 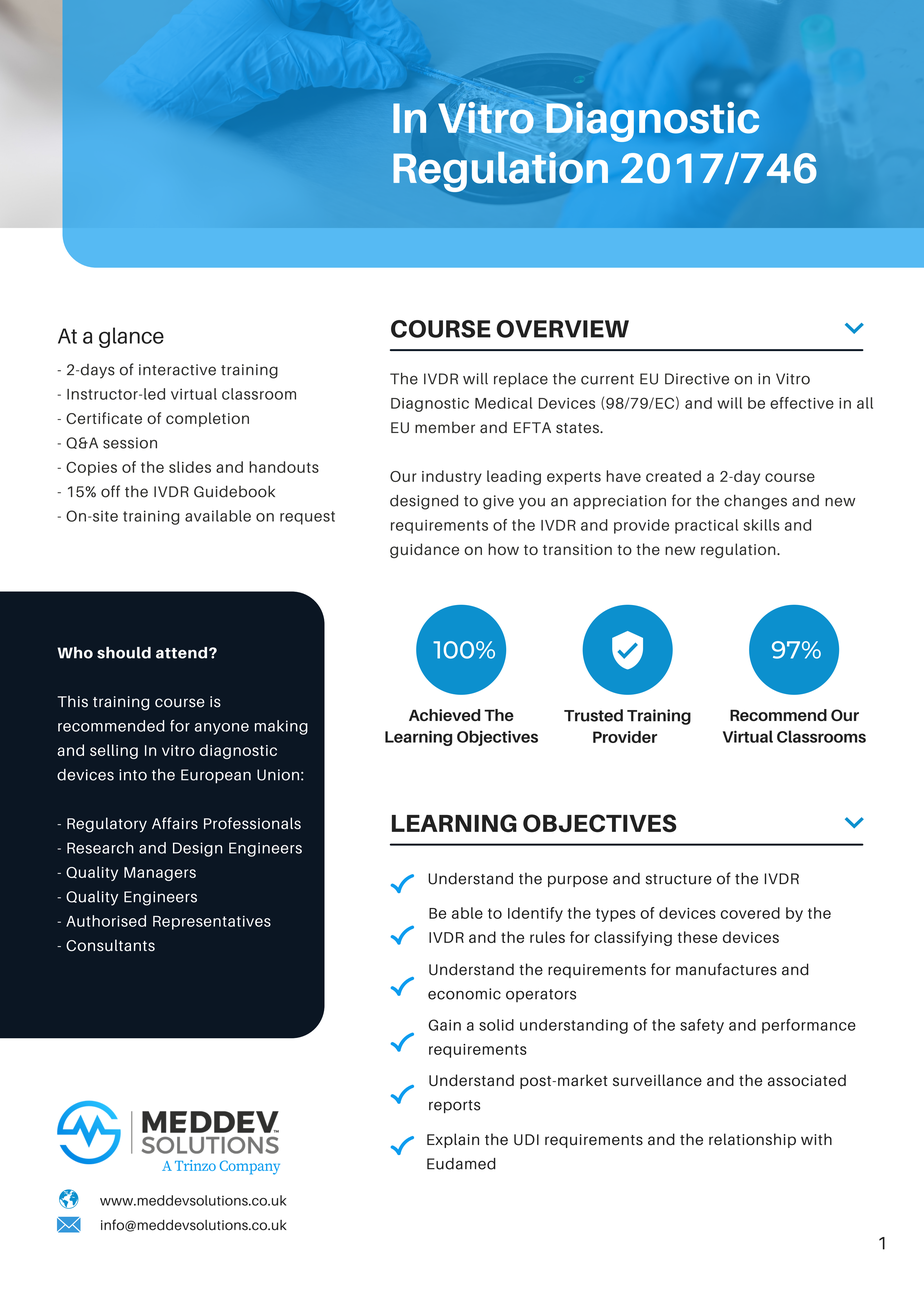 I want to click on Directive, so click(x=697, y=379).
